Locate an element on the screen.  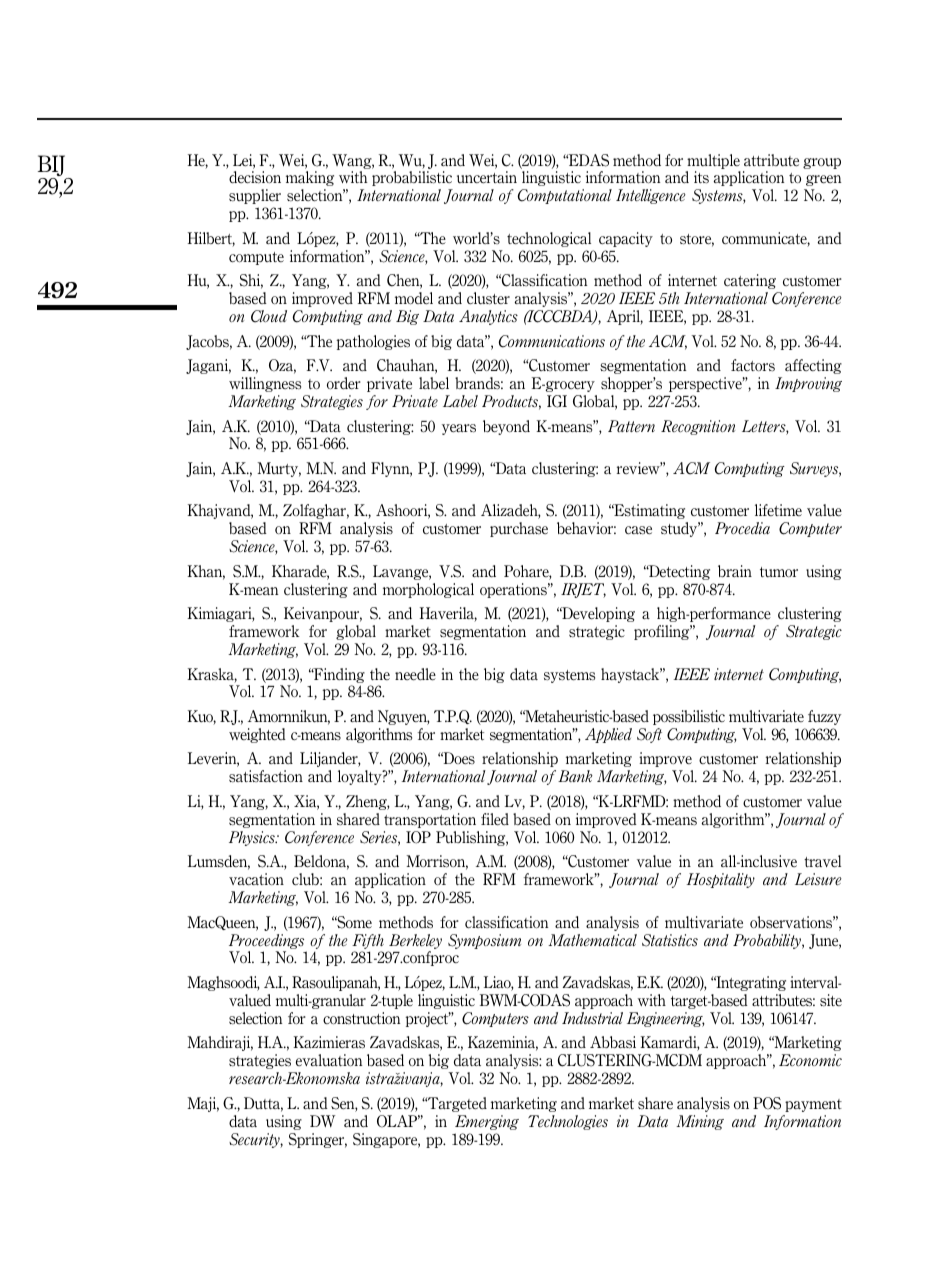
Lumsden is located at coordinates (219, 862).
